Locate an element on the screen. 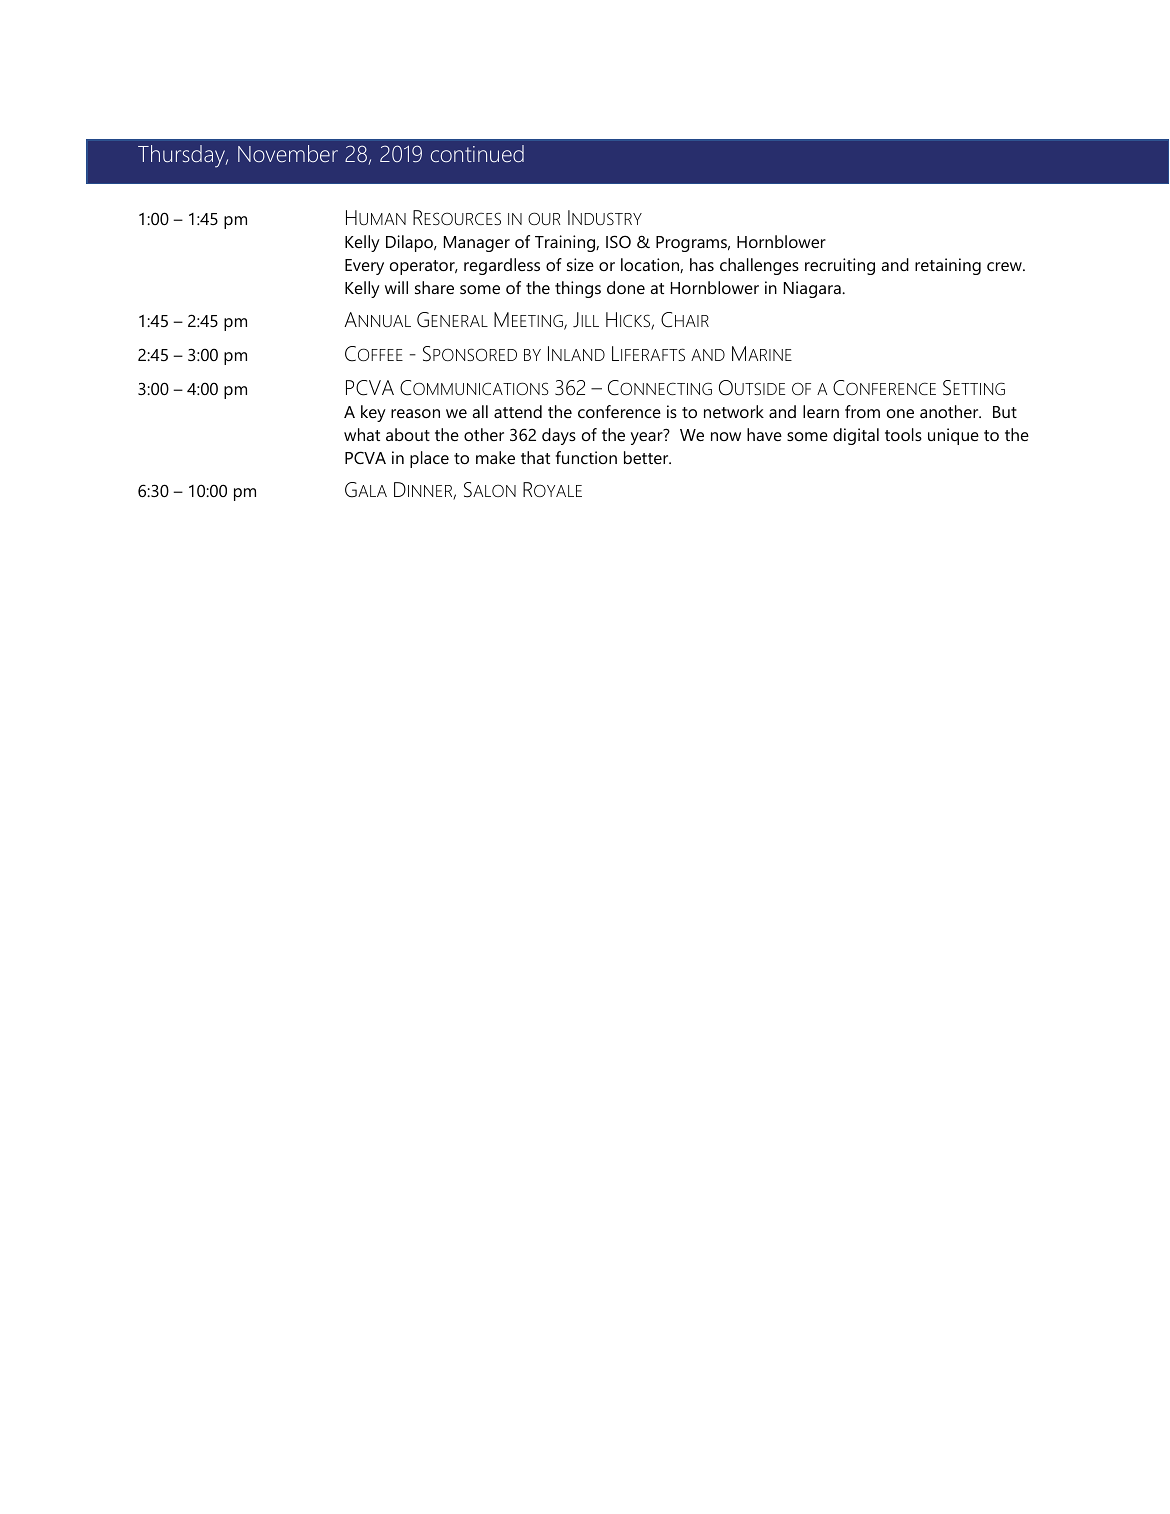 This screenshot has height=1514, width=1170. what is located at coordinates (362, 434).
